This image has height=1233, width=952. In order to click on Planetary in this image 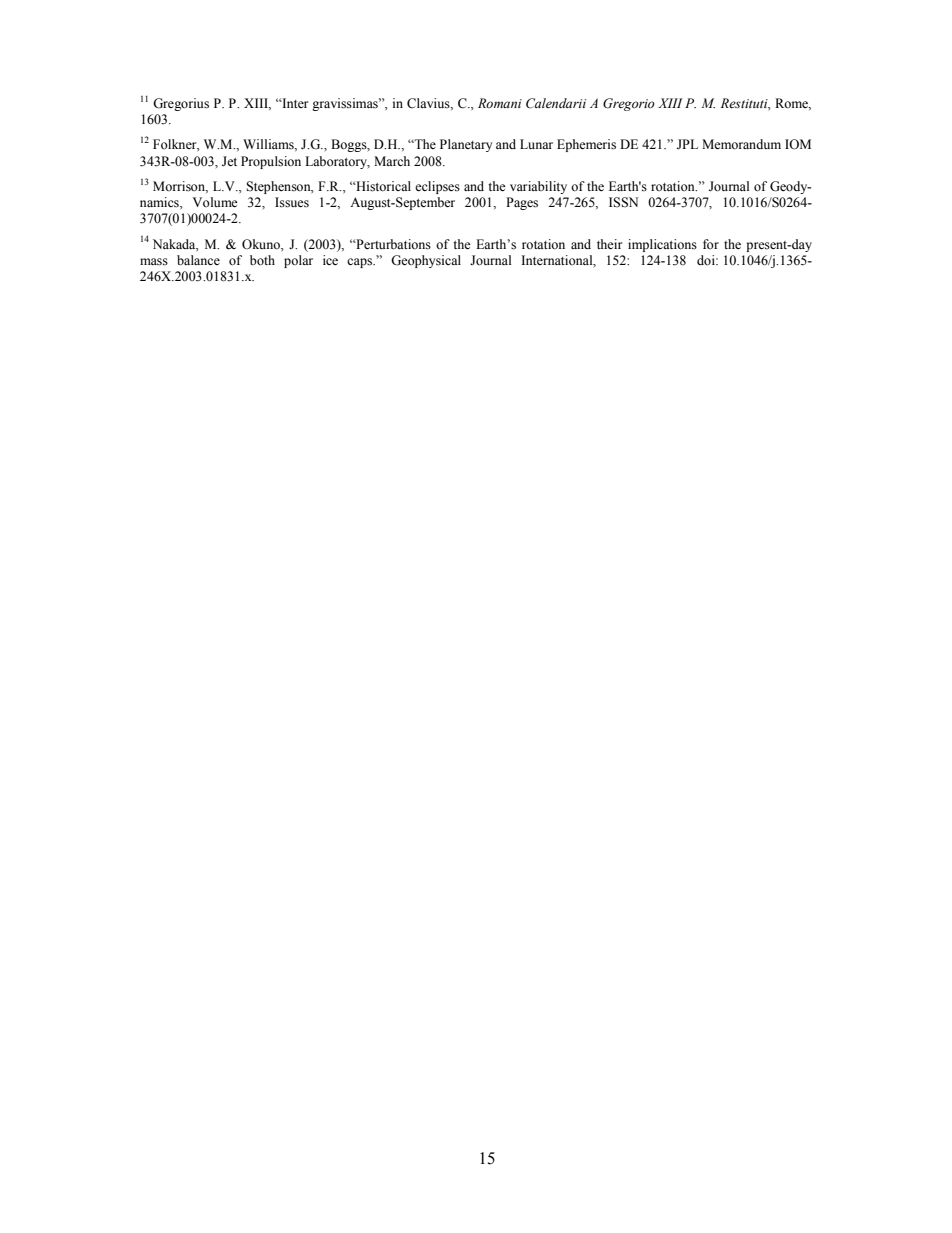, I will do `click(466, 145)`.
